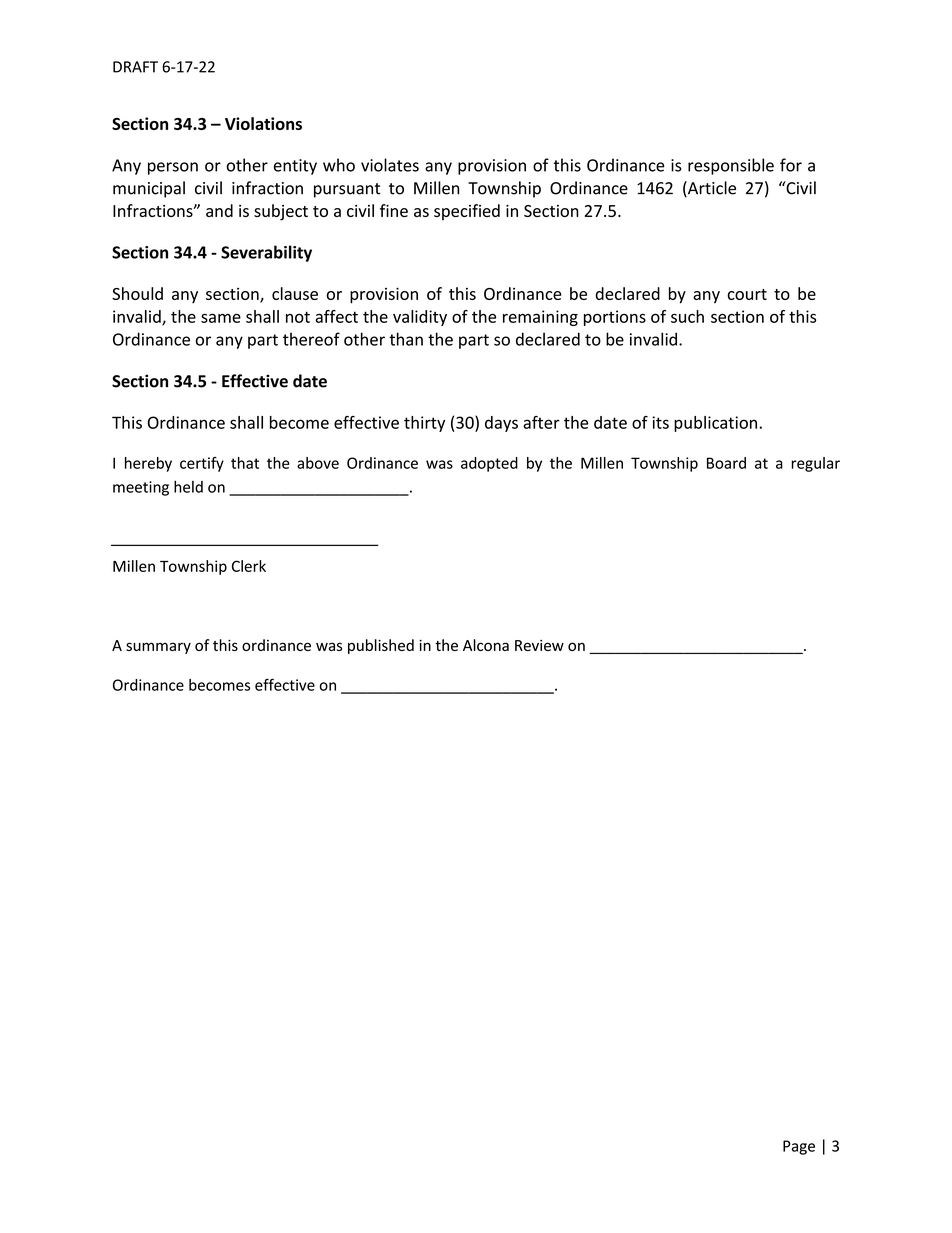 The width and height of the page is (952, 1233). Describe the element at coordinates (263, 123) in the page. I see `Violations` at that location.
